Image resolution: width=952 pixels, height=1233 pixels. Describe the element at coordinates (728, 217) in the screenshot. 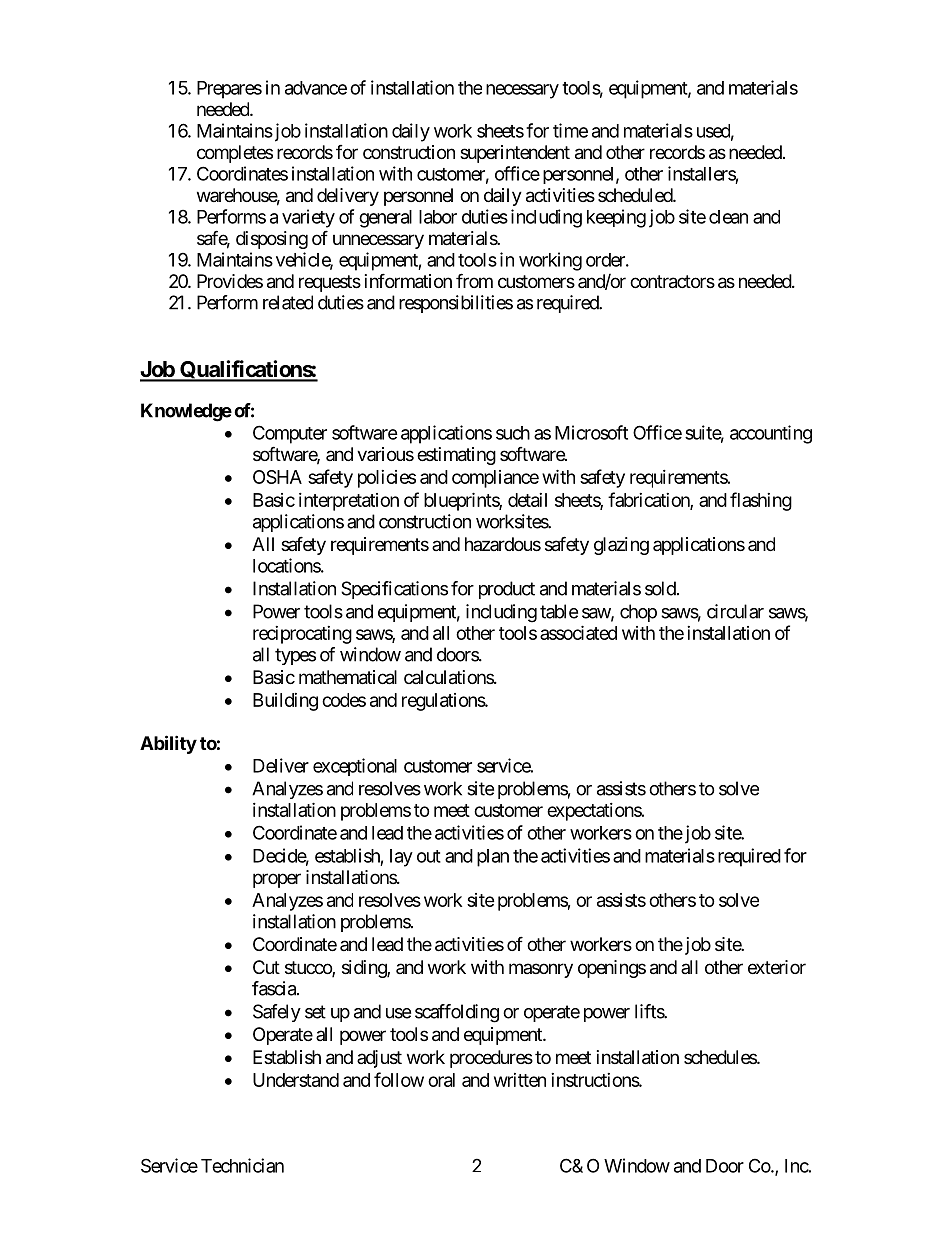

I see `clean` at that location.
